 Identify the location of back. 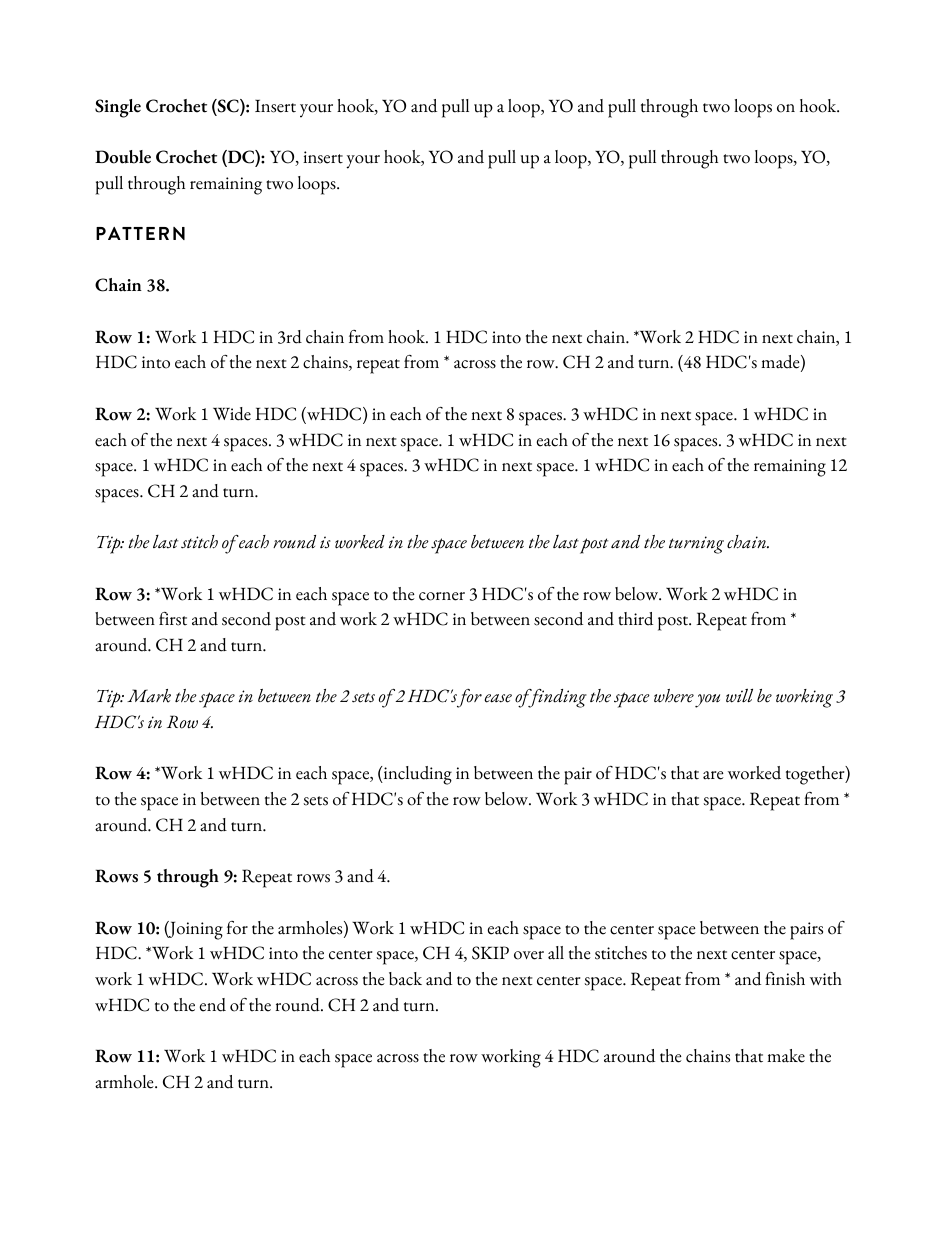
(405, 979).
